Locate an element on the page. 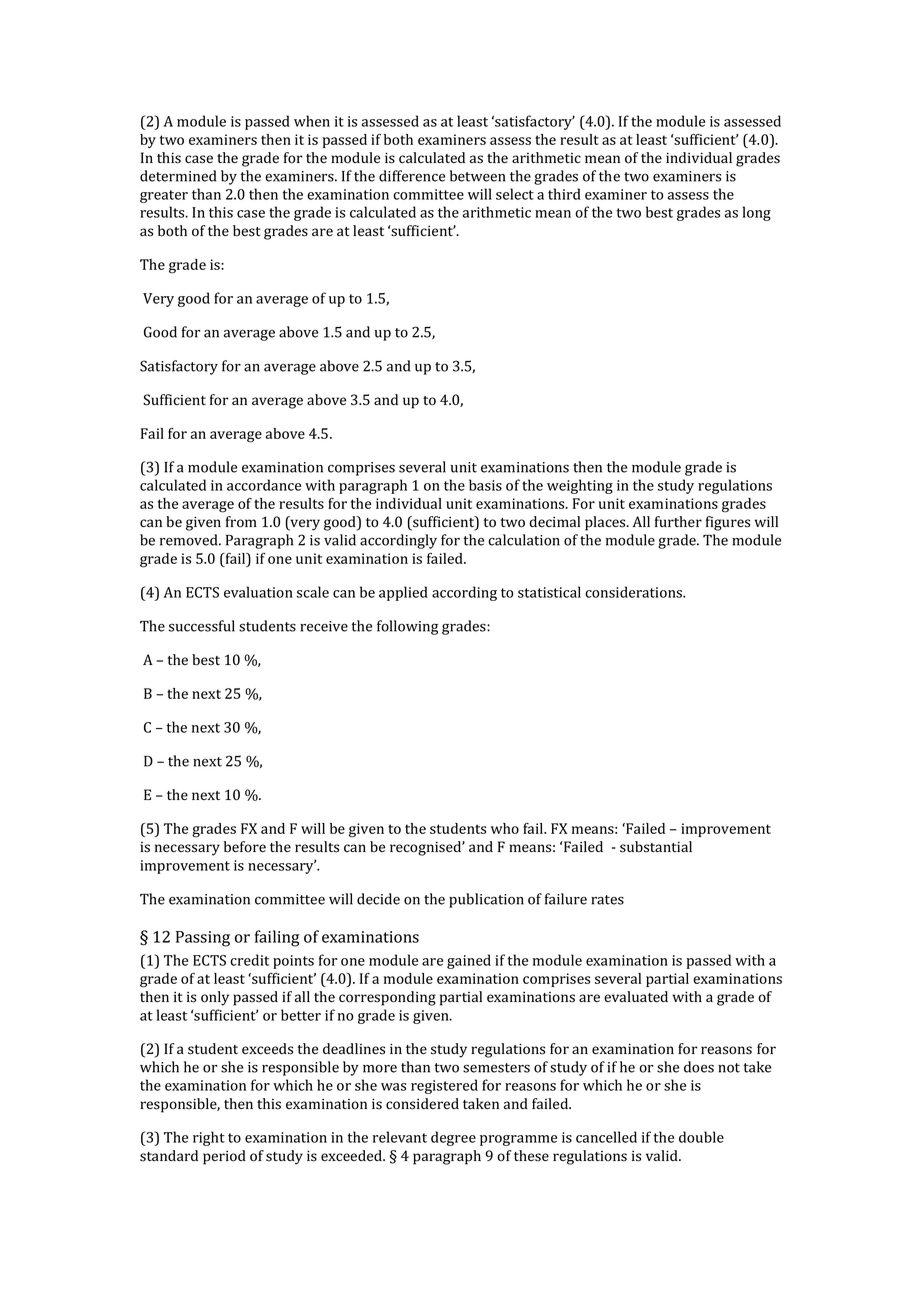 The width and height of the image is (924, 1309). accordance is located at coordinates (264, 485).
